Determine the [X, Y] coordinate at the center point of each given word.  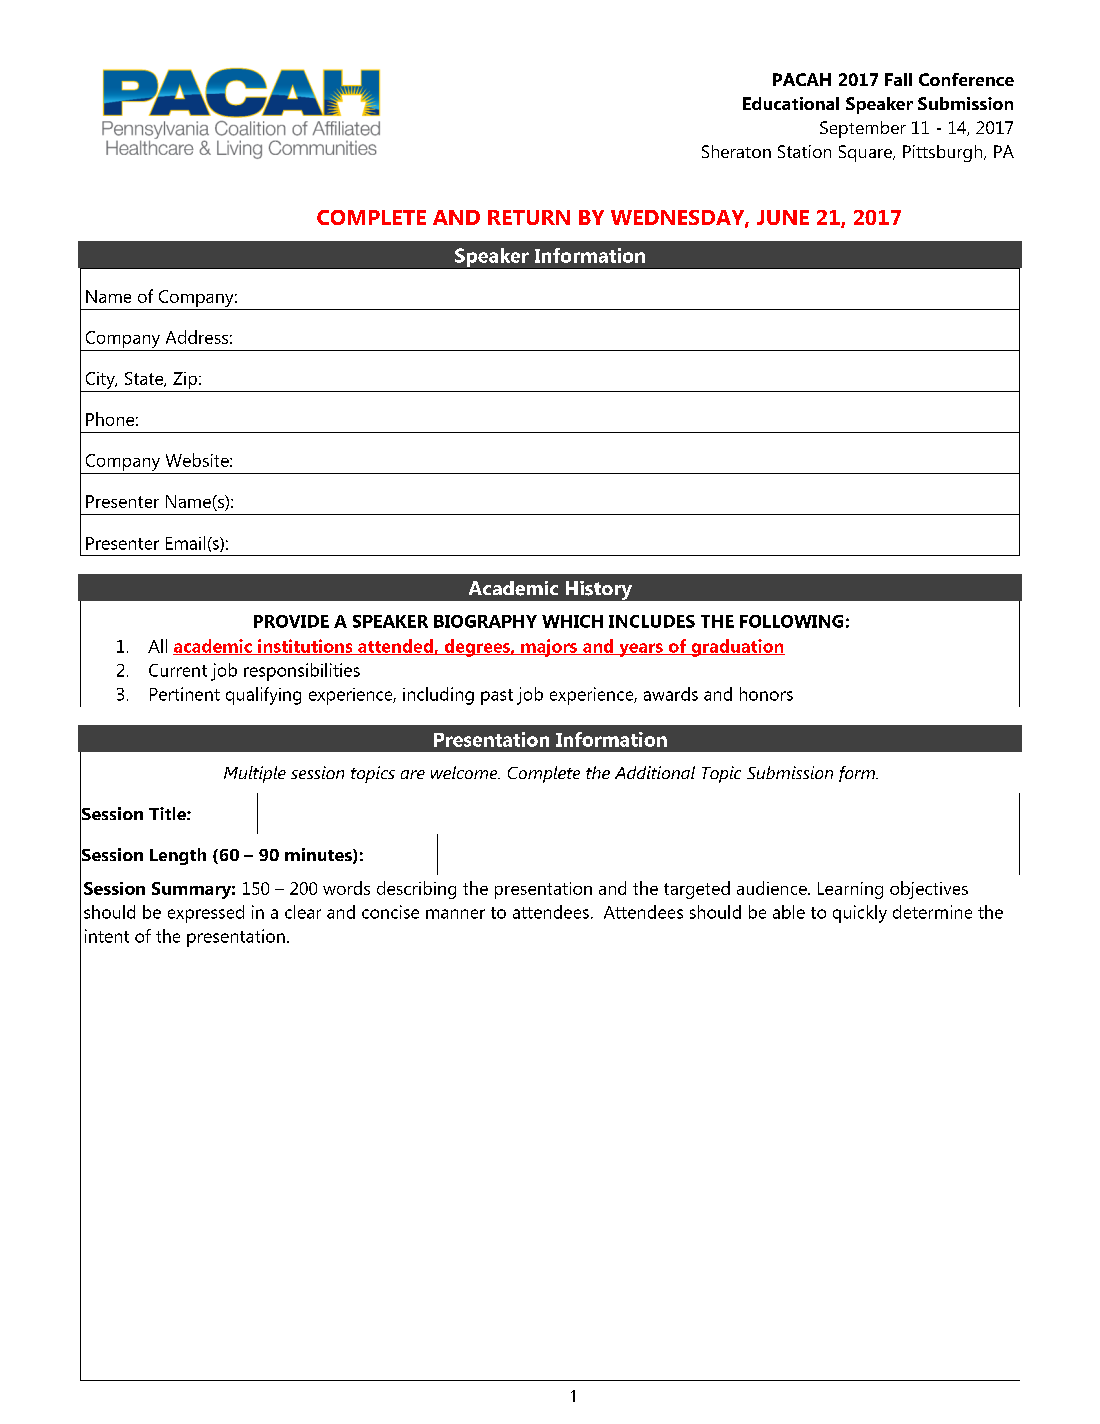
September [863, 129]
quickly [860, 914]
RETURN [529, 217]
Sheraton [736, 151]
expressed [206, 914]
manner [455, 914]
